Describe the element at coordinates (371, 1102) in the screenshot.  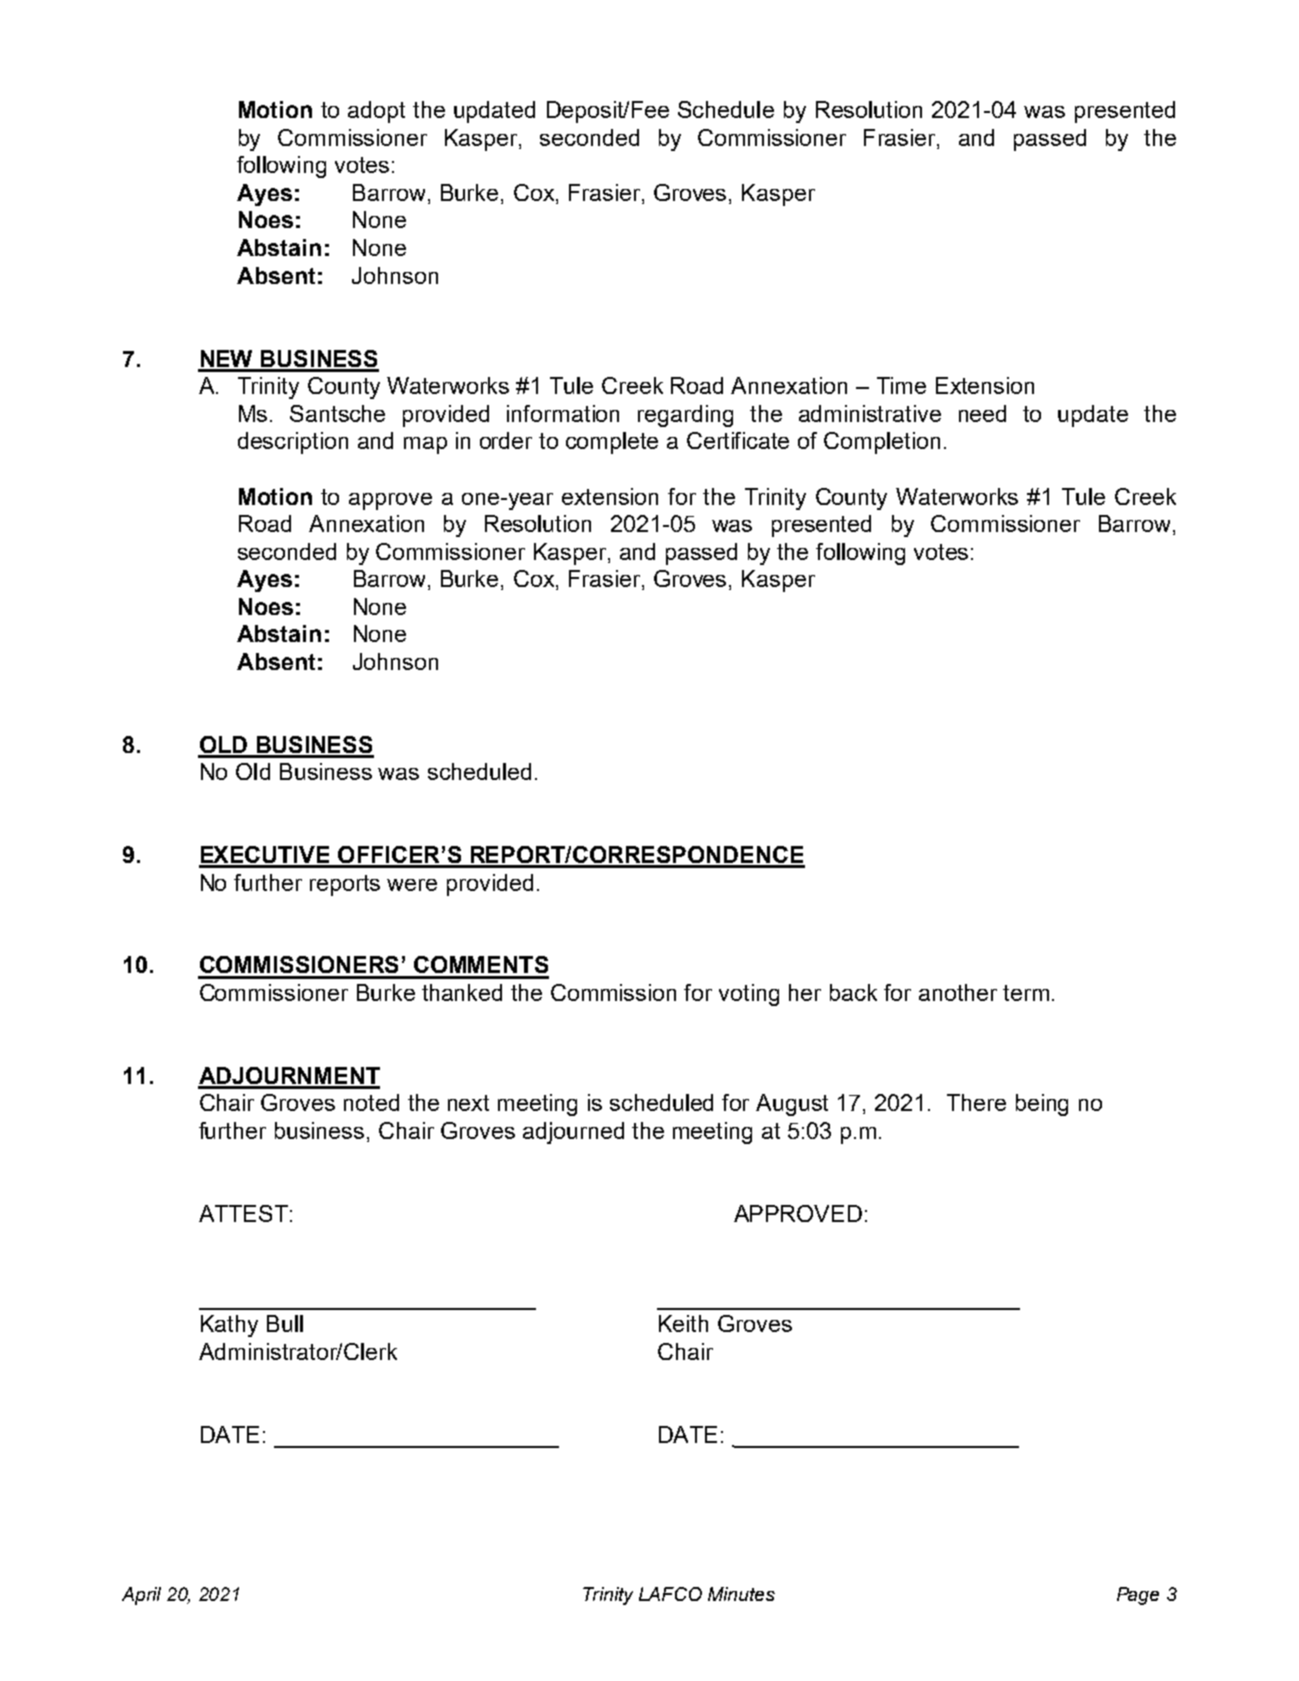
I see `noted` at that location.
